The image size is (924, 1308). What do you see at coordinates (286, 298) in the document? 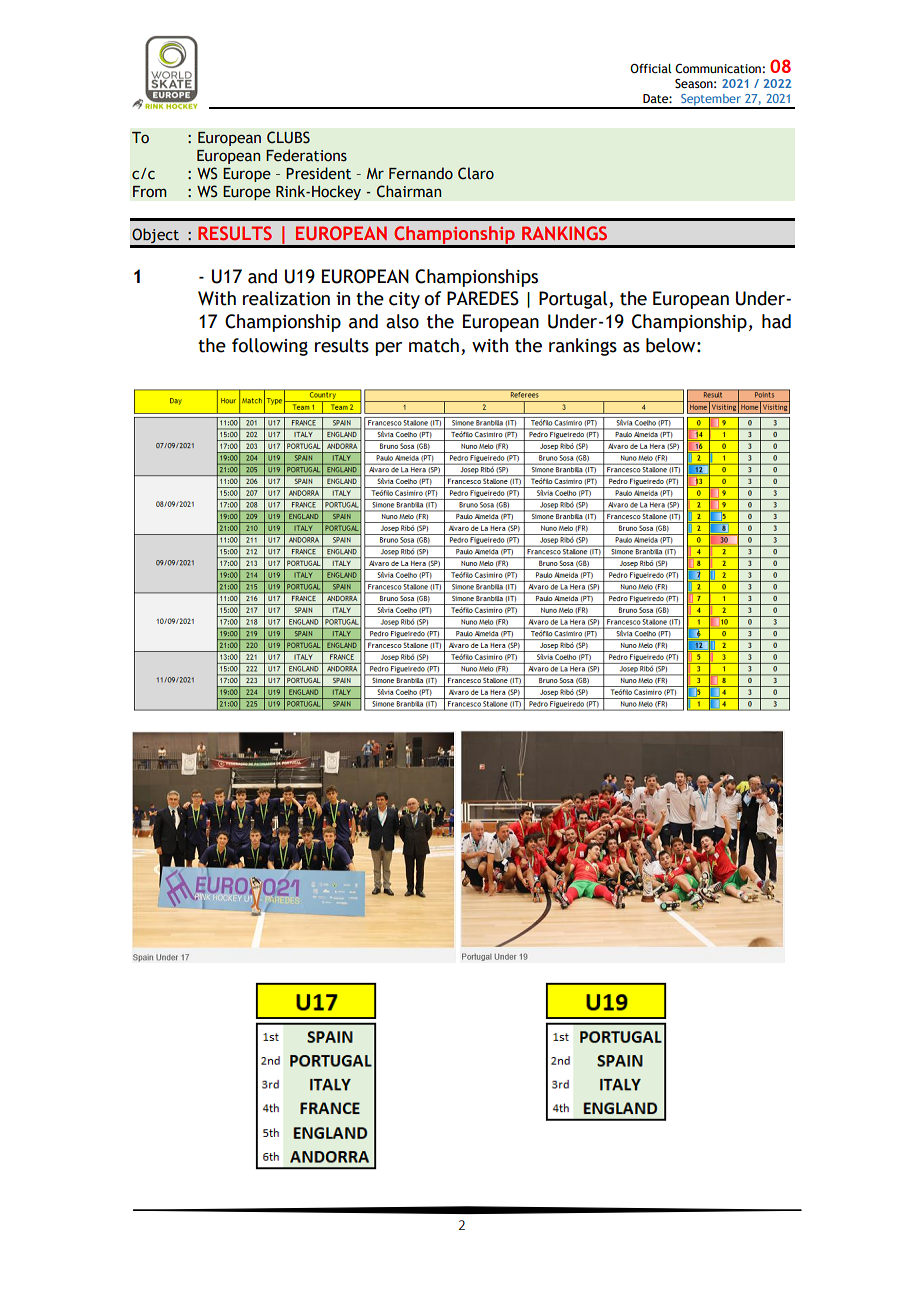
I see `realization` at bounding box center [286, 298].
